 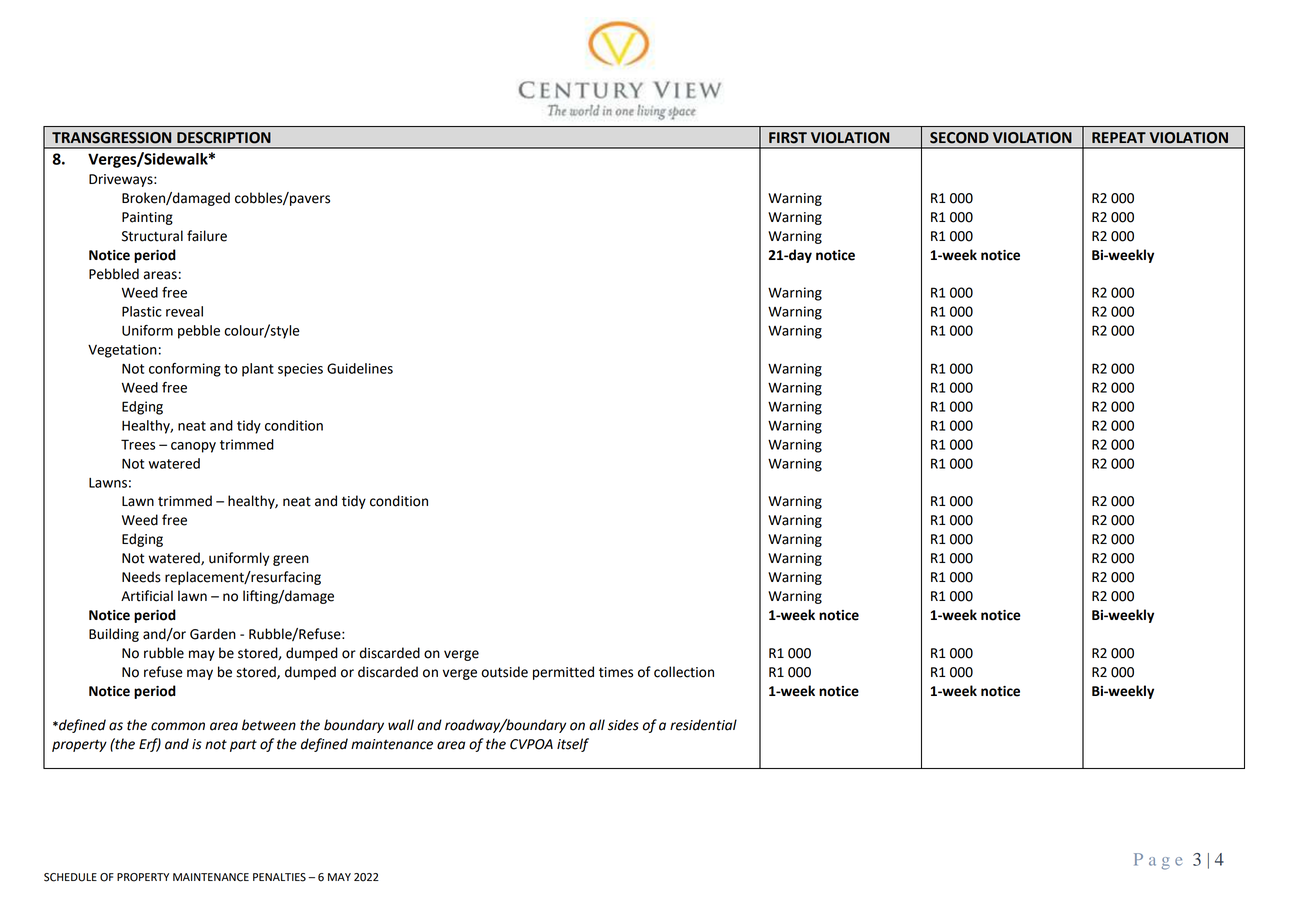 What do you see at coordinates (788, 138) in the document?
I see `FIRST` at bounding box center [788, 138].
